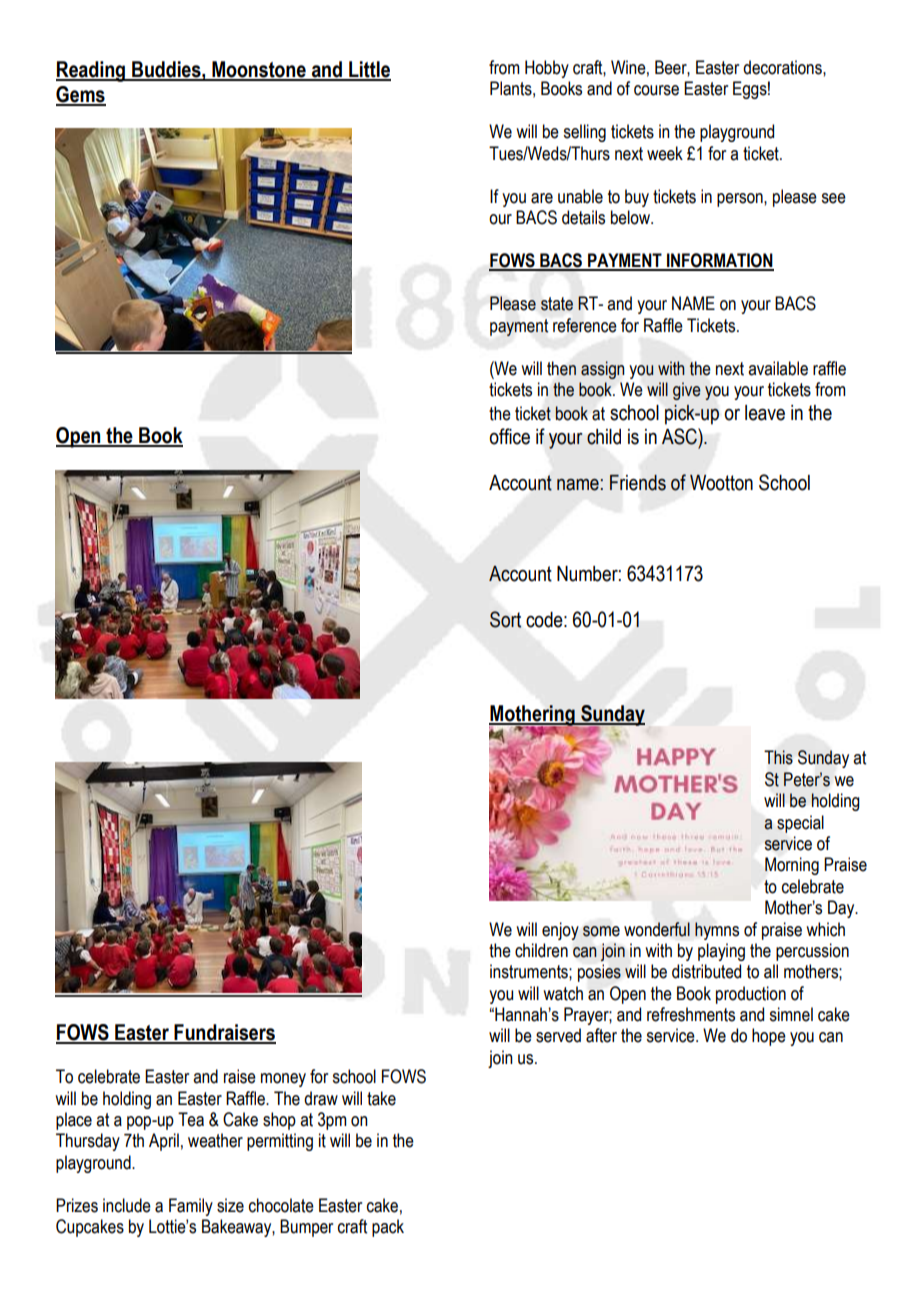  What do you see at coordinates (191, 1207) in the page?
I see `Family` at bounding box center [191, 1207].
